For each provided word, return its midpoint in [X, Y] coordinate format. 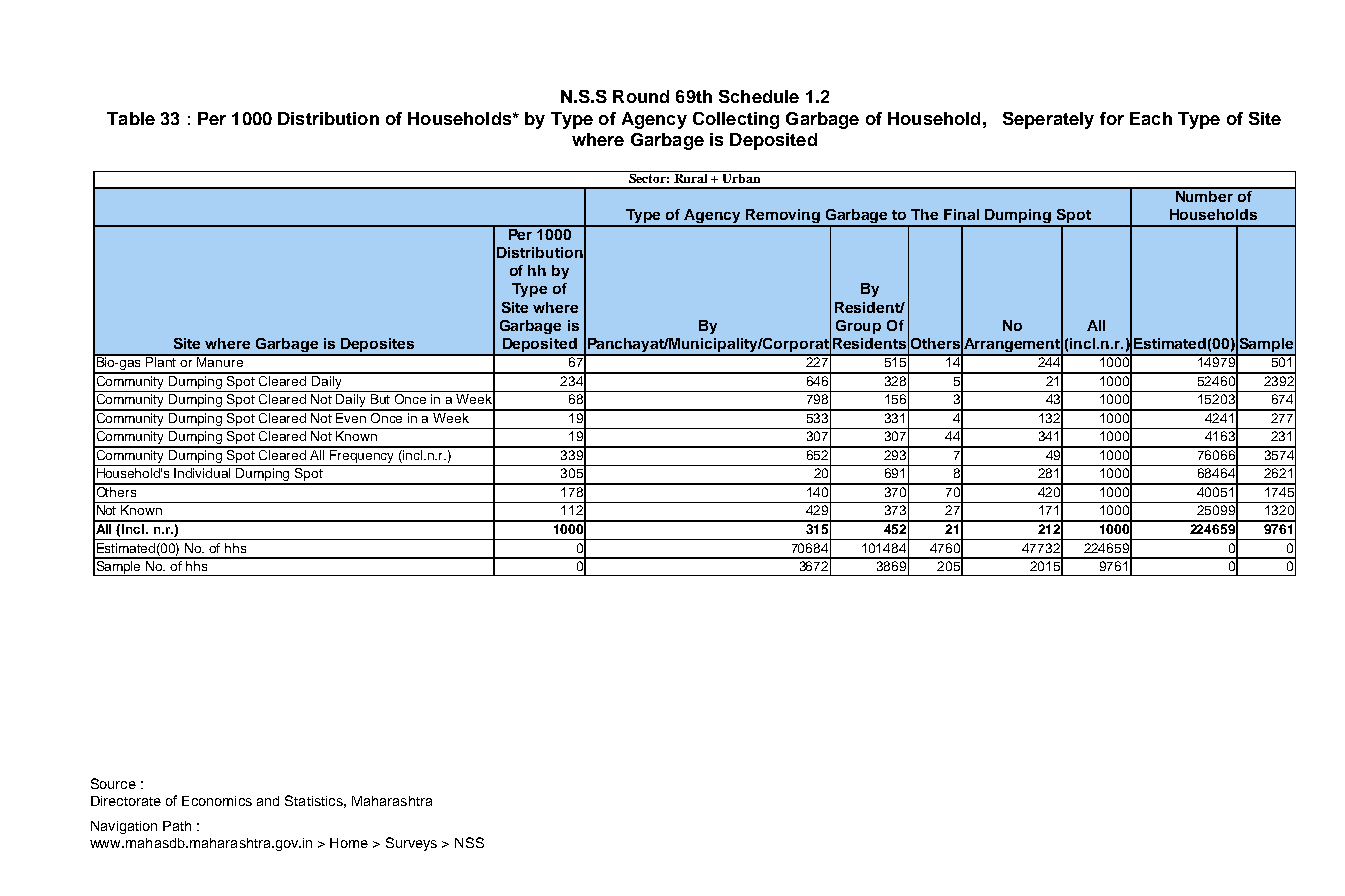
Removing [784, 217]
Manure [220, 361]
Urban [741, 177]
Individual [202, 473]
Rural [691, 177]
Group [858, 327]
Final [961, 214]
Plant [162, 361]
